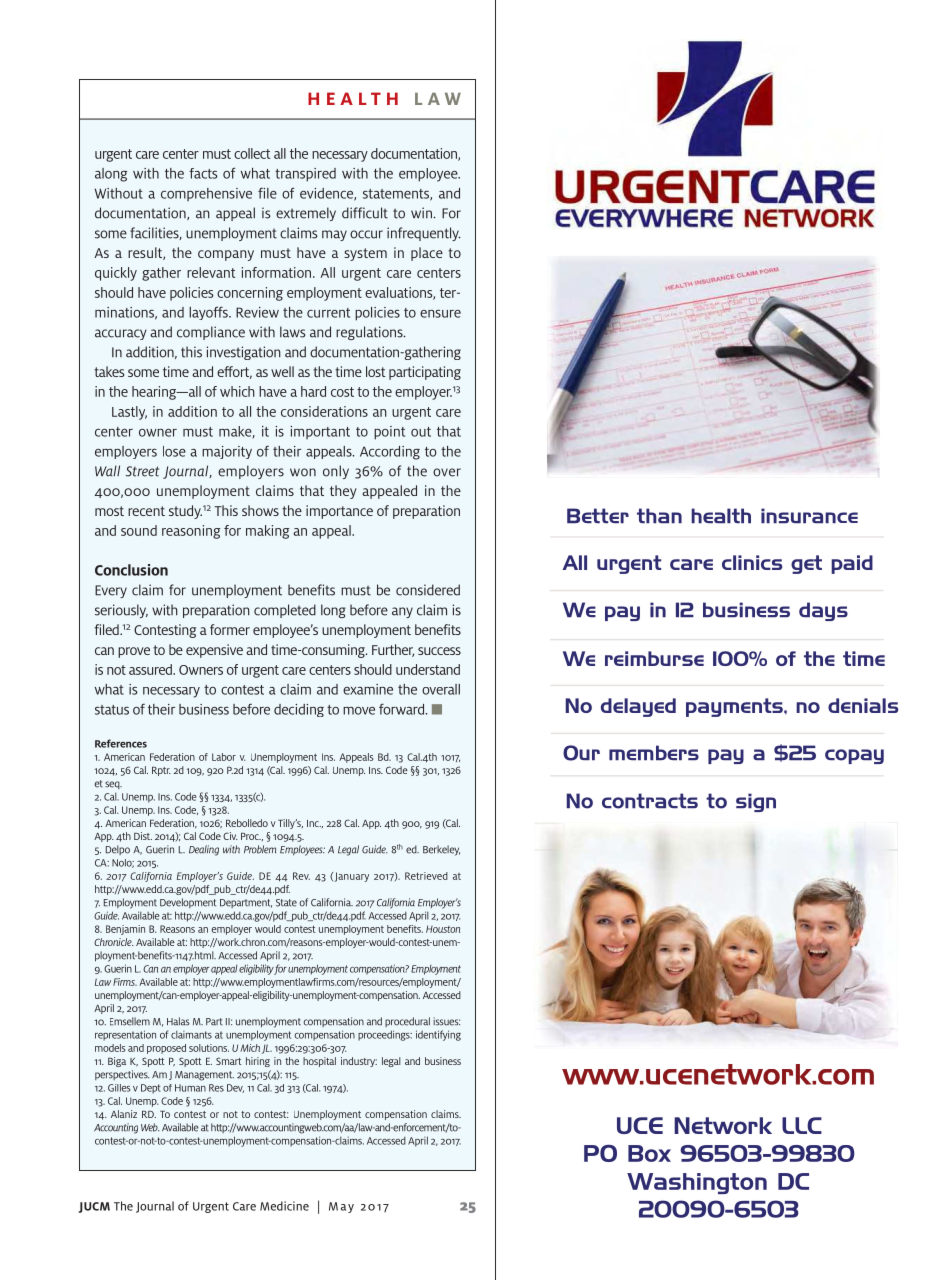 Image resolution: width=952 pixels, height=1280 pixels. I want to click on win, so click(422, 213).
